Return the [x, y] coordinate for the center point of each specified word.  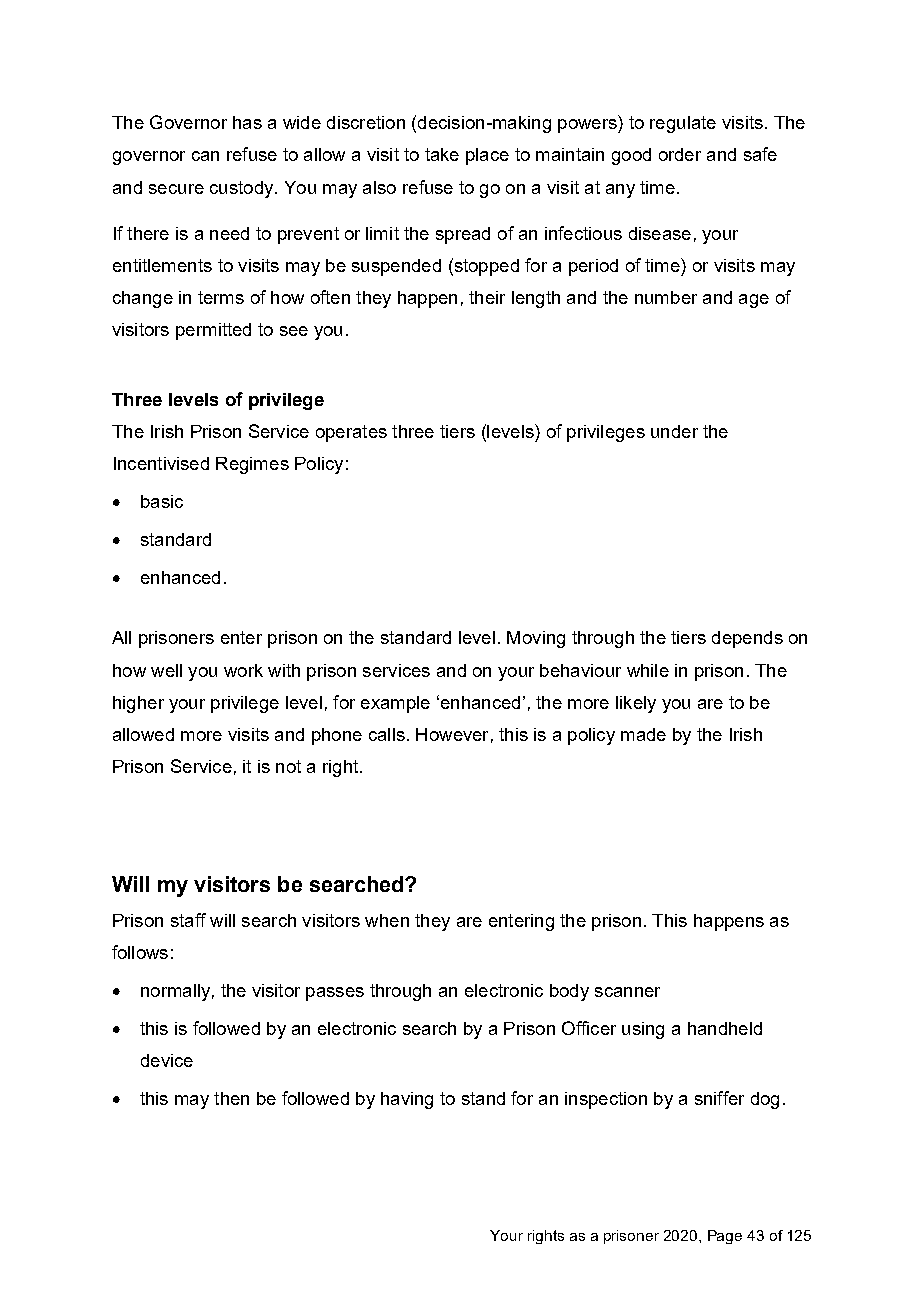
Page [725, 1237]
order [680, 154]
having [407, 1100]
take [442, 154]
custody [243, 189]
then [231, 1098]
